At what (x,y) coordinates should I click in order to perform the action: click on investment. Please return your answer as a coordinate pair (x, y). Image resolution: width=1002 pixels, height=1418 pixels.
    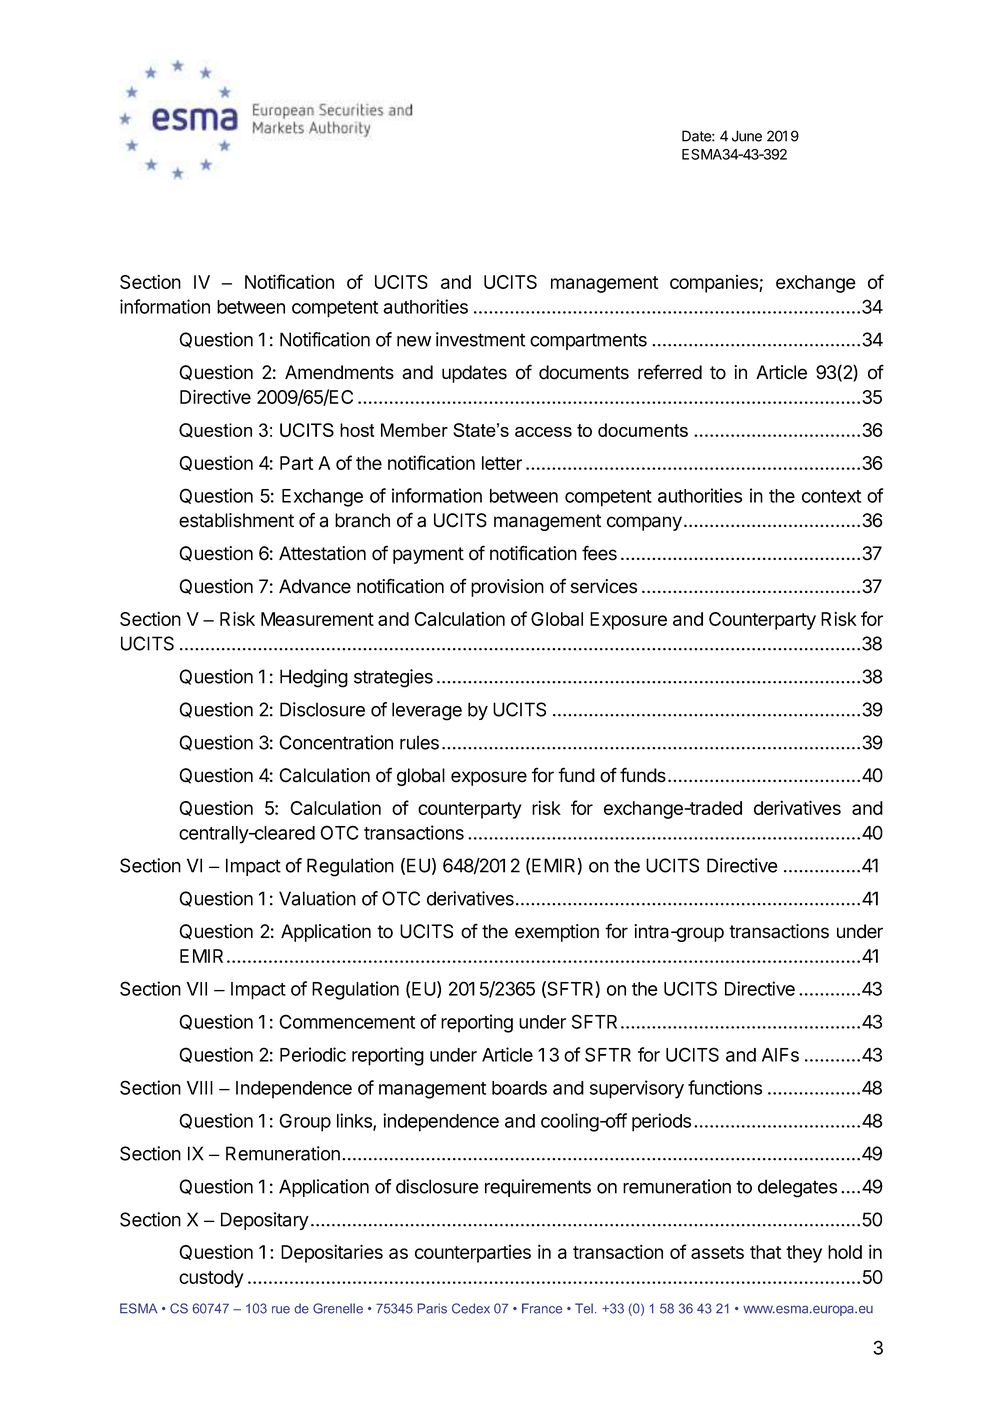
    Looking at the image, I should click on (480, 339).
